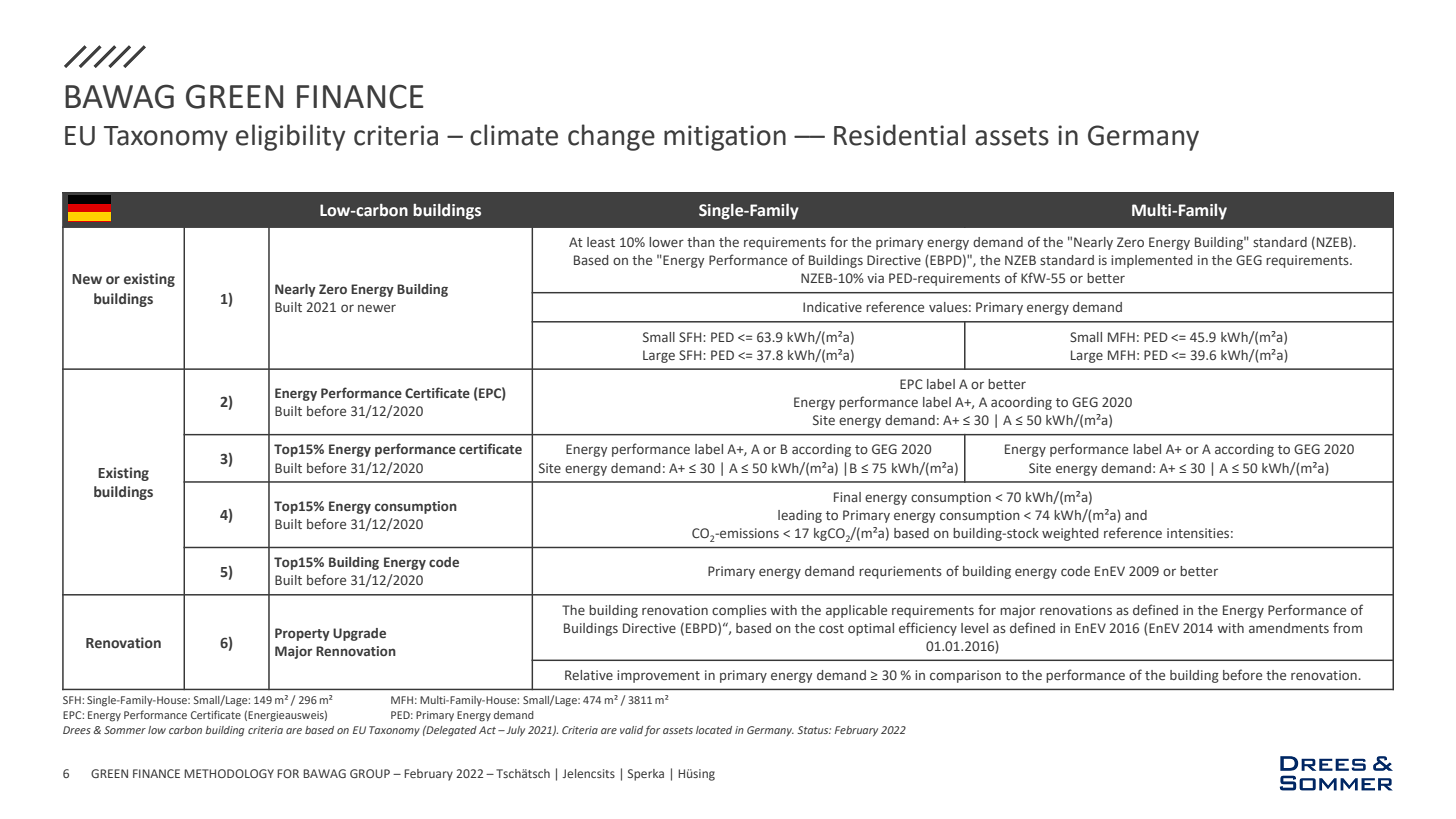  I want to click on newer, so click(377, 308).
